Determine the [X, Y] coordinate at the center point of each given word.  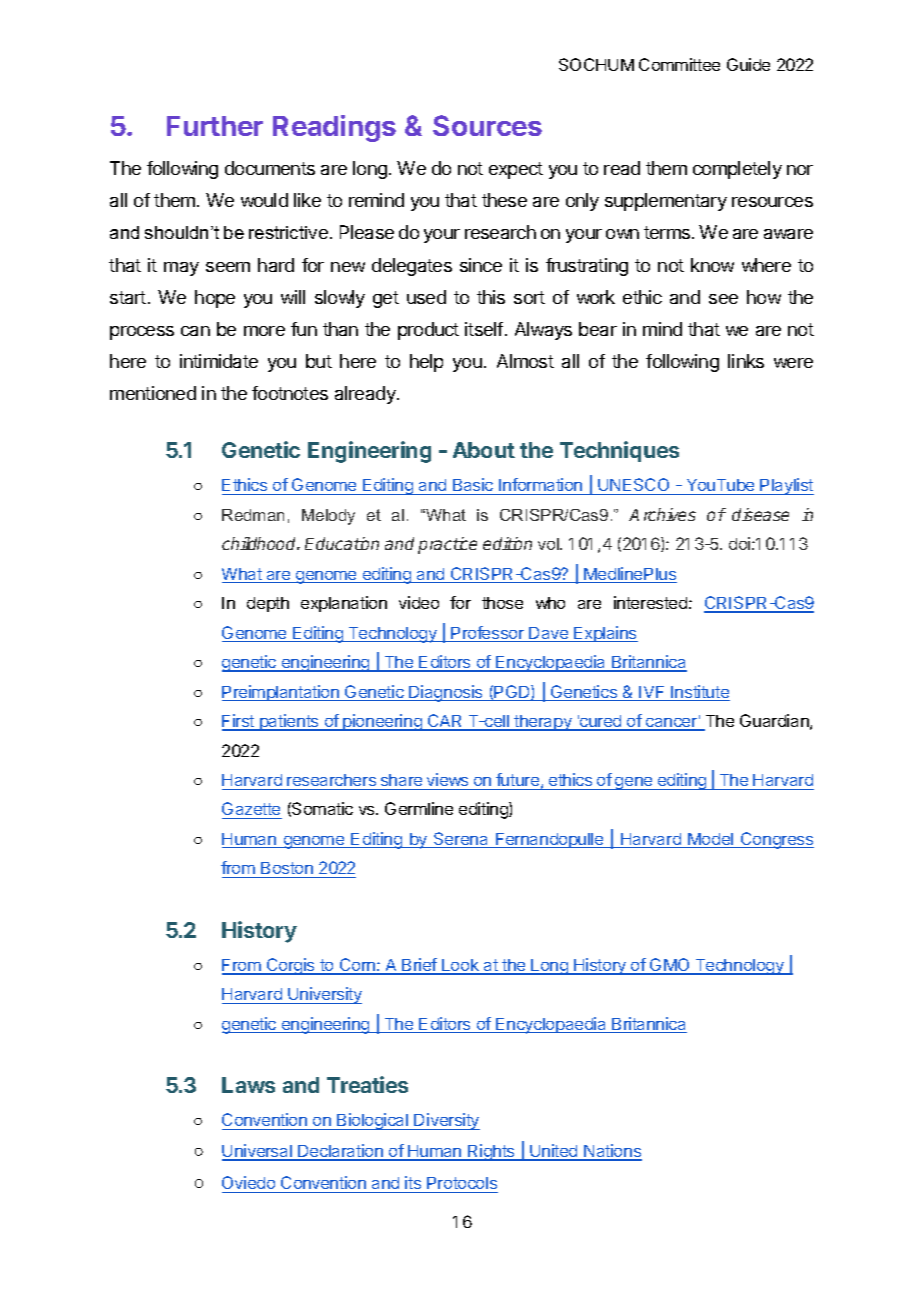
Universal [258, 1152]
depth [268, 604]
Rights [491, 1152]
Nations [612, 1152]
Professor [488, 634]
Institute [699, 693]
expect [516, 170]
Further [215, 126]
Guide [748, 64]
